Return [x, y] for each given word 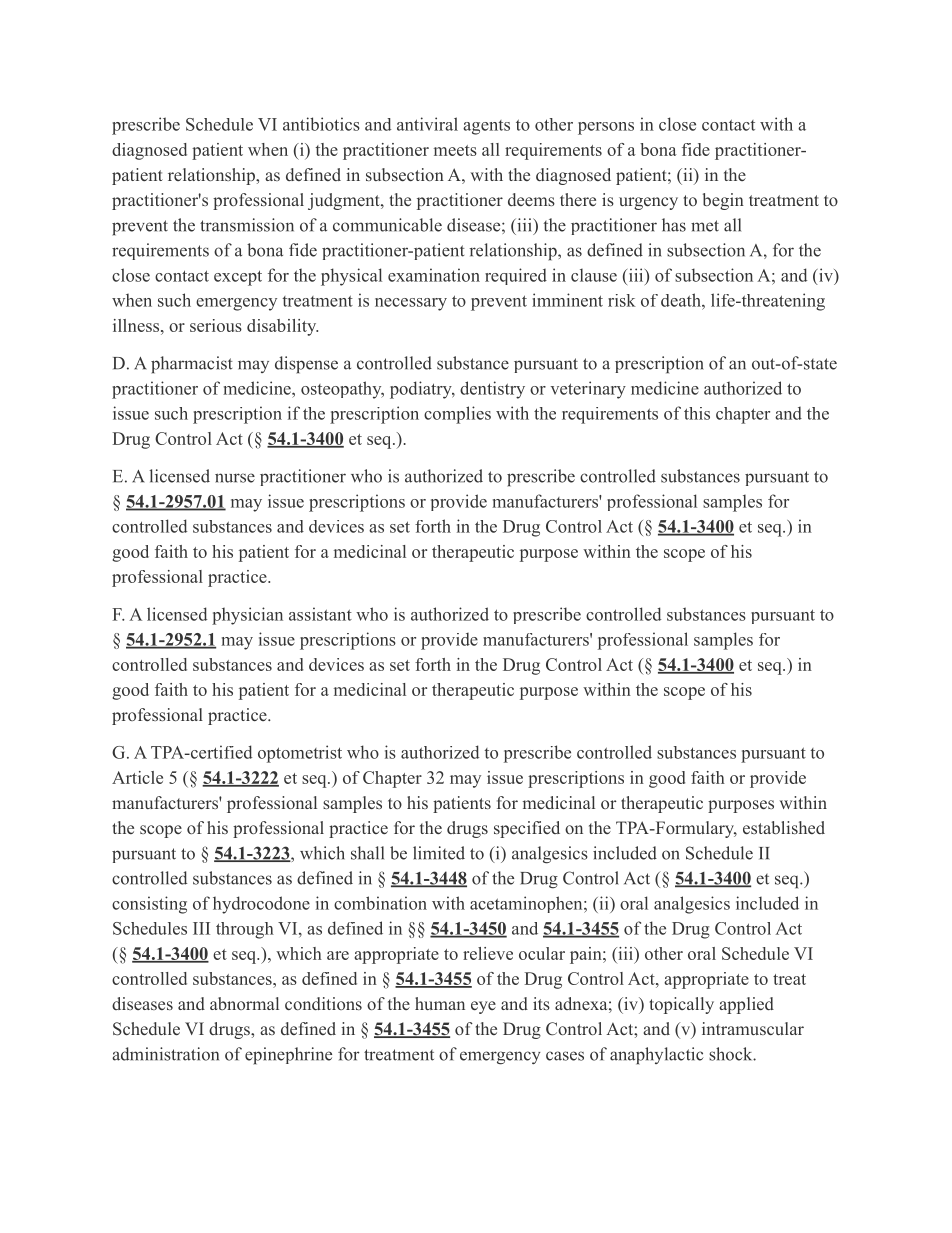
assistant [320, 614]
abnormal [244, 1003]
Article [137, 777]
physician [247, 616]
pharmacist [192, 365]
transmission [247, 225]
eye [483, 1007]
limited [439, 853]
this [697, 413]
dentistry [492, 390]
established [784, 827]
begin [723, 201]
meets [455, 150]
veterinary [588, 390]
